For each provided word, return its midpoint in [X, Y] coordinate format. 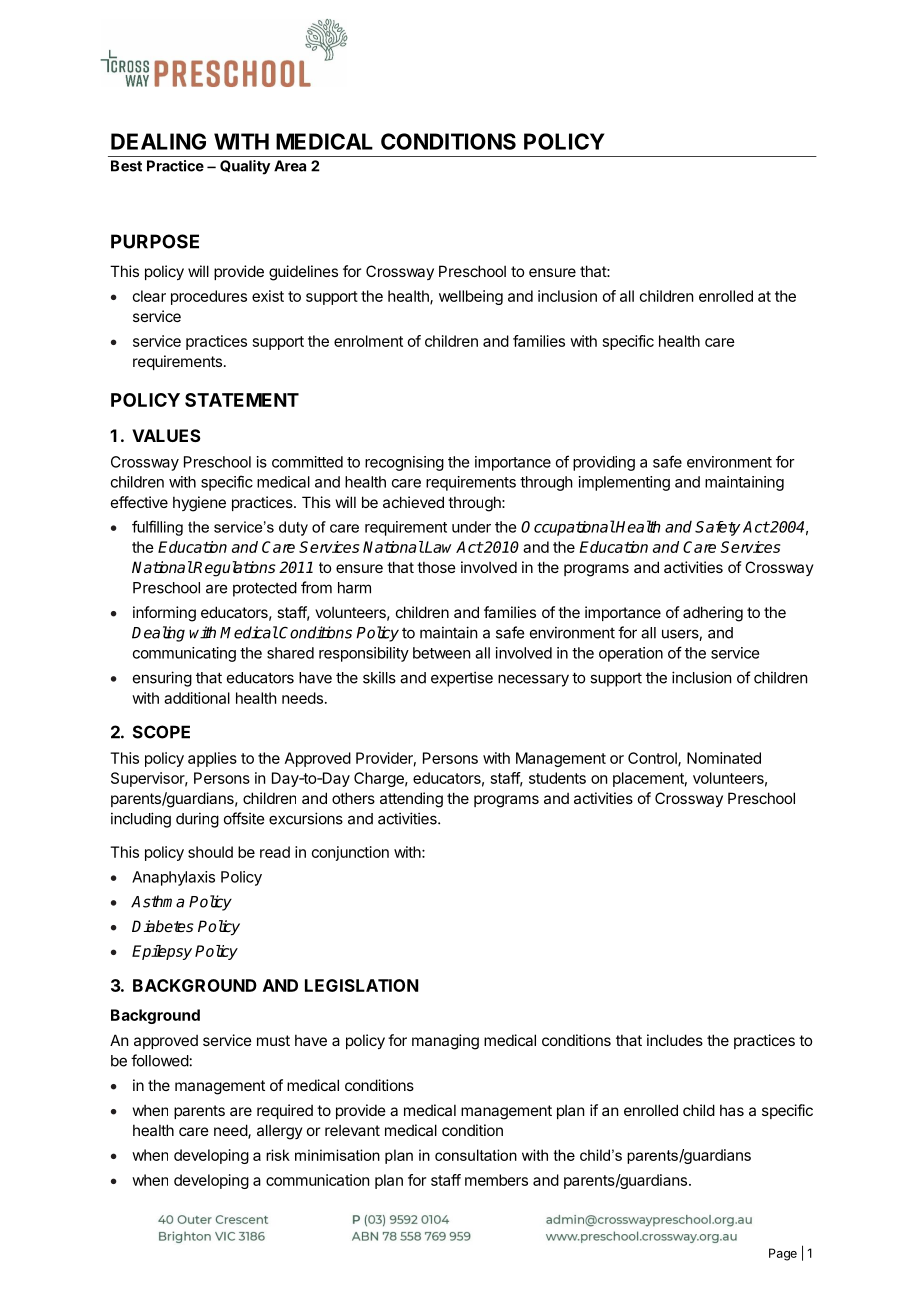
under [471, 527]
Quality [245, 167]
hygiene [199, 504]
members [496, 1180]
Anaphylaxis [173, 878]
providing [604, 463]
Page [783, 1254]
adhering [713, 614]
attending [411, 800]
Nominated [724, 758]
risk [278, 1155]
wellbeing [471, 297]
